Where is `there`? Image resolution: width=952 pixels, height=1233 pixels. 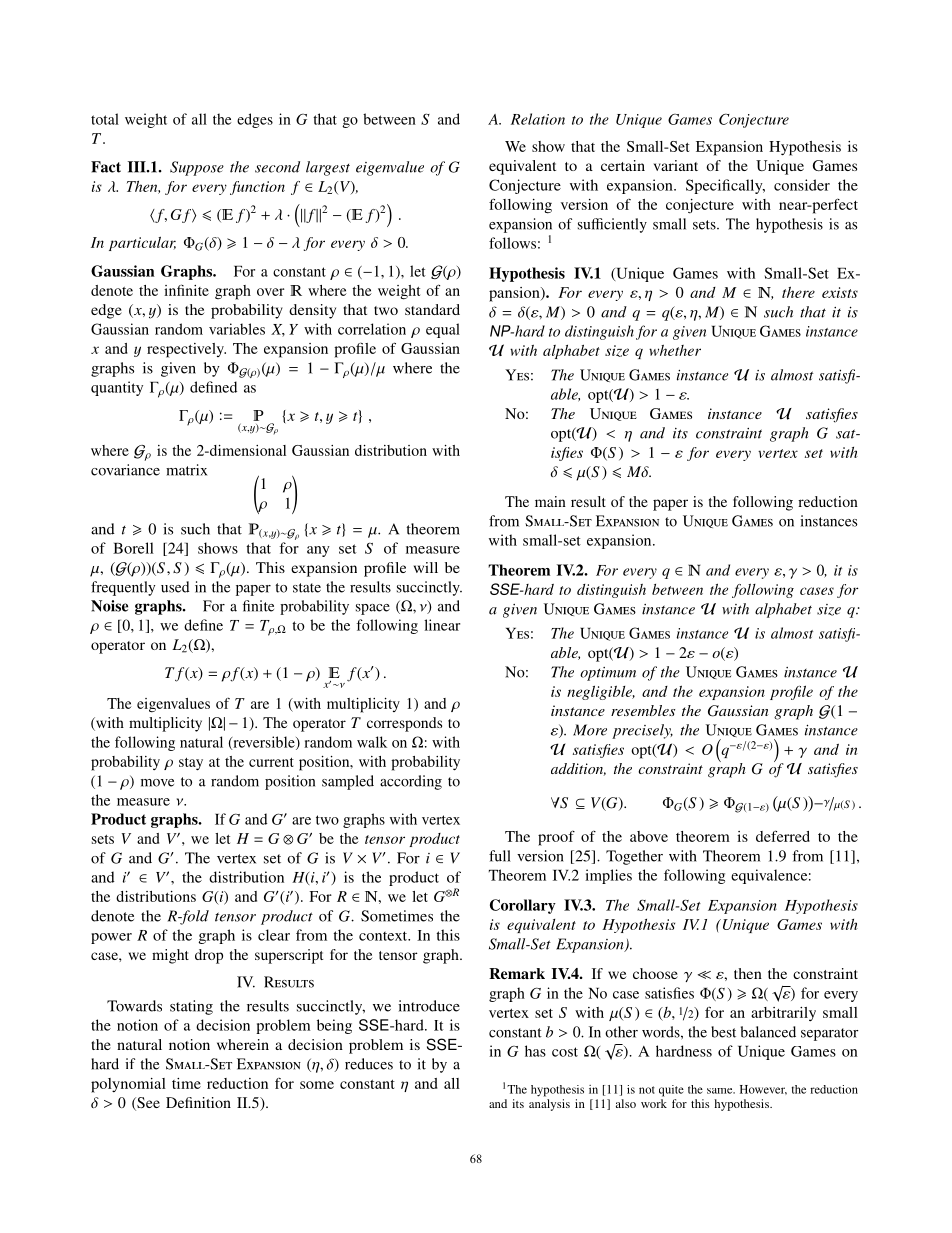 there is located at coordinates (798, 292).
